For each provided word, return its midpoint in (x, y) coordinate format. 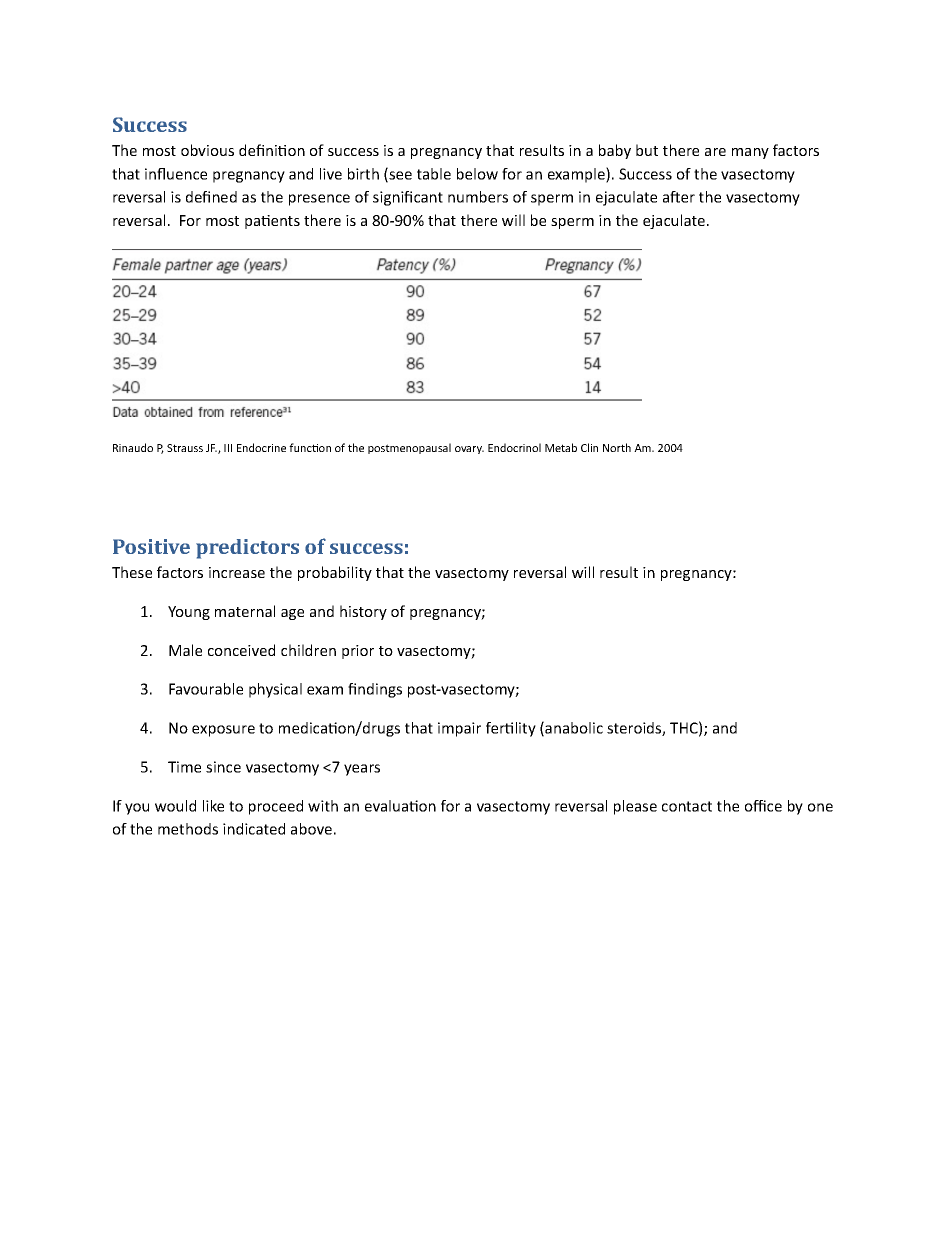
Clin (589, 447)
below (477, 174)
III (228, 448)
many (750, 153)
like (213, 806)
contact (687, 806)
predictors (247, 549)
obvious (207, 150)
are (715, 152)
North (617, 447)
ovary (469, 450)
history (363, 612)
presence (319, 200)
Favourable (206, 689)
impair (459, 729)
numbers (478, 197)
